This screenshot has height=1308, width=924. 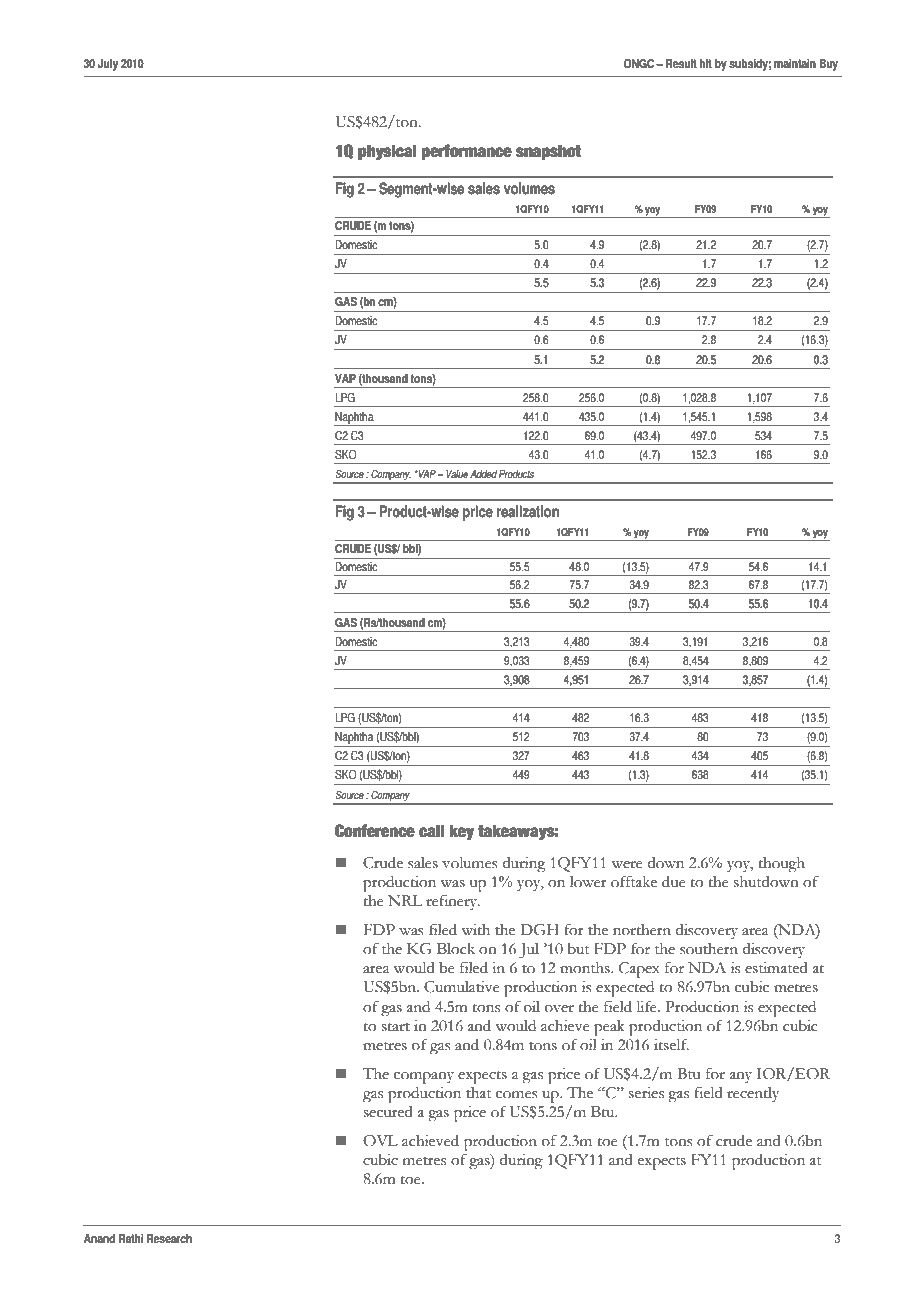 I want to click on Conference, so click(x=375, y=831).
